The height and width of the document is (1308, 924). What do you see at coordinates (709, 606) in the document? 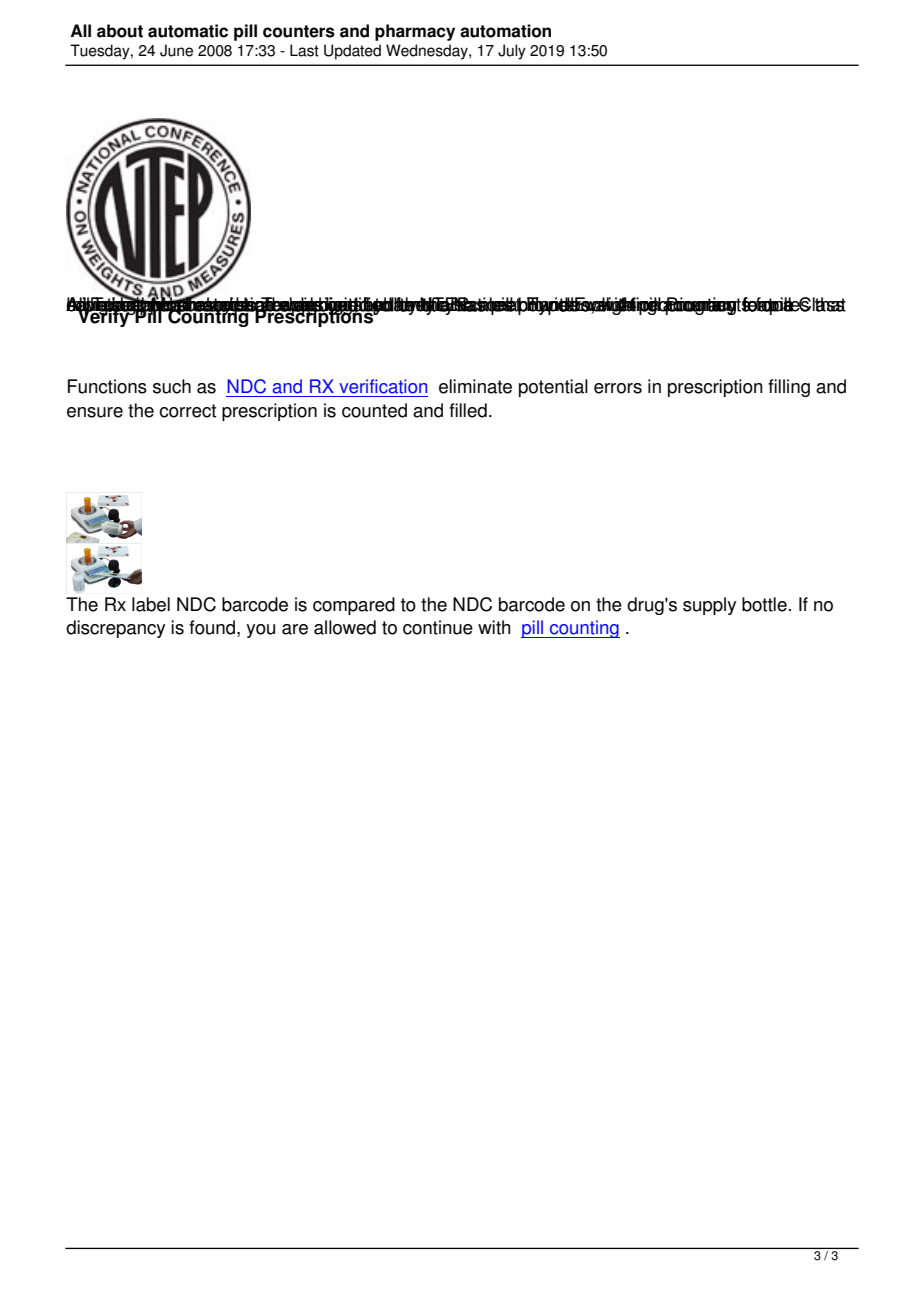
I see `supply` at bounding box center [709, 606].
